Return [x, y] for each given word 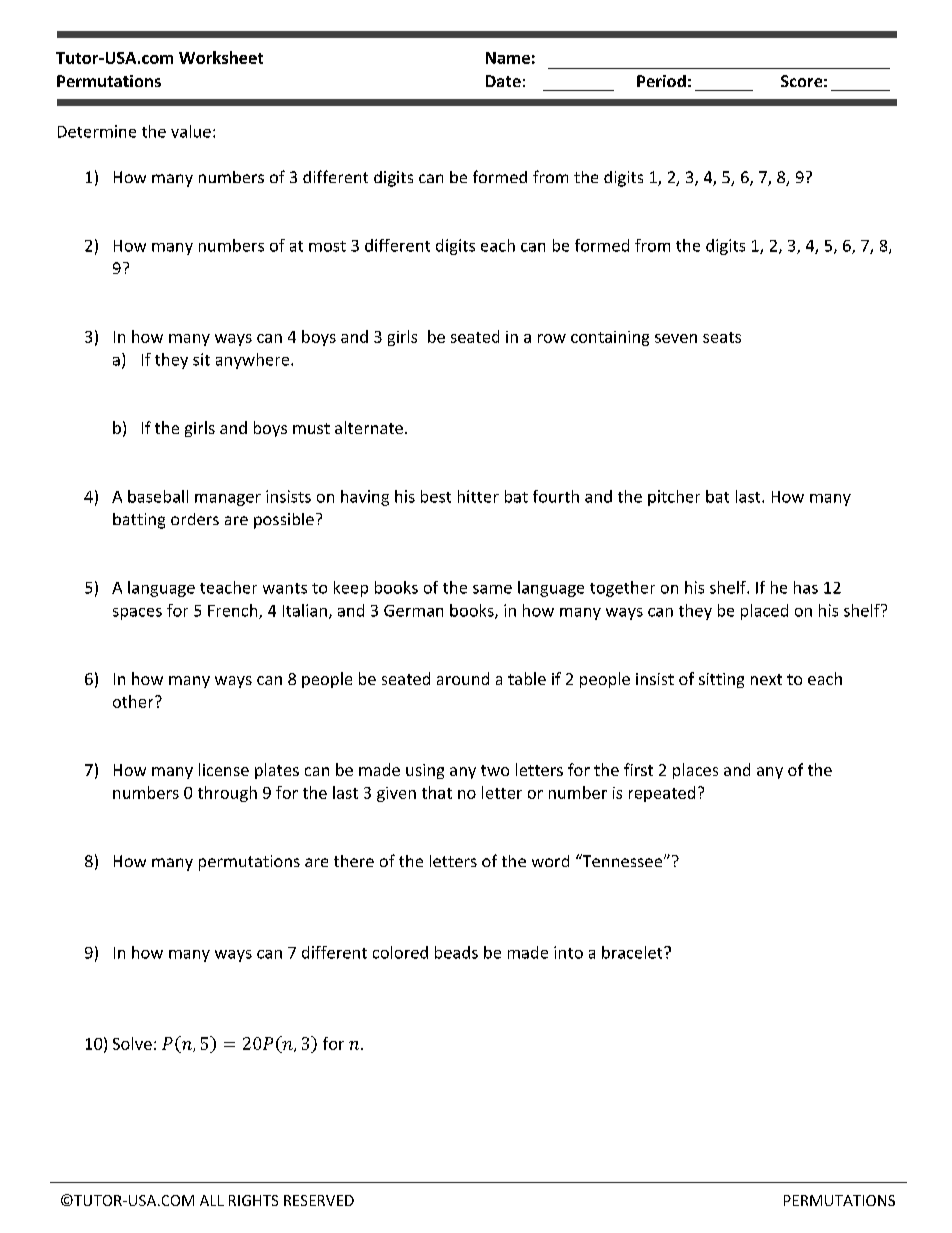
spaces [137, 614]
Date [503, 81]
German [413, 611]
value [191, 131]
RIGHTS [253, 1200]
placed [764, 612]
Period [661, 81]
